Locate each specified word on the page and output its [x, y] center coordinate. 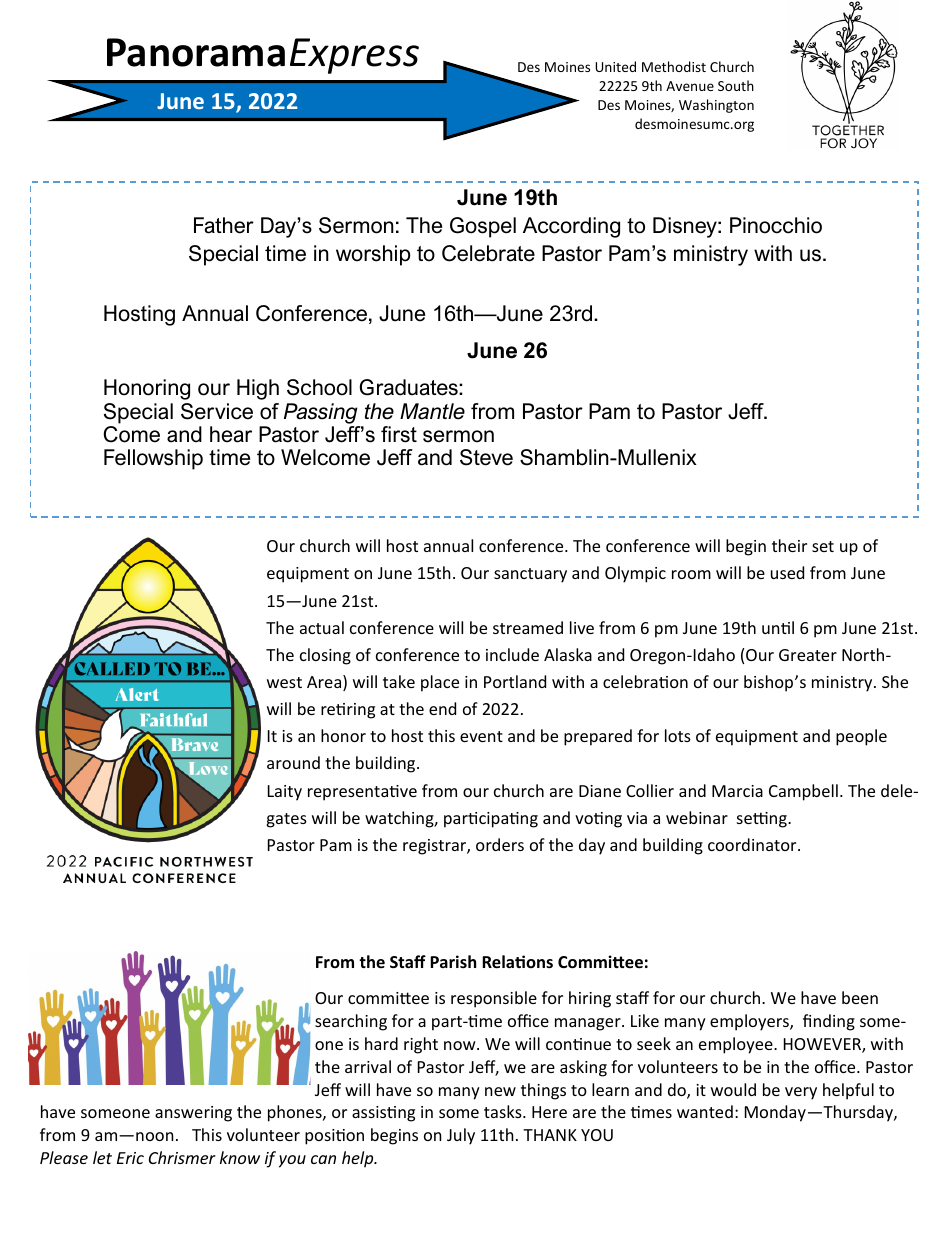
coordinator [753, 844]
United [615, 66]
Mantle [432, 411]
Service [217, 411]
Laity [285, 793]
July [461, 1136]
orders [500, 844]
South [736, 85]
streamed [528, 627]
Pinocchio [776, 225]
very [801, 1093]
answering [193, 1114]
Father [224, 225]
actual [322, 627]
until [778, 627]
